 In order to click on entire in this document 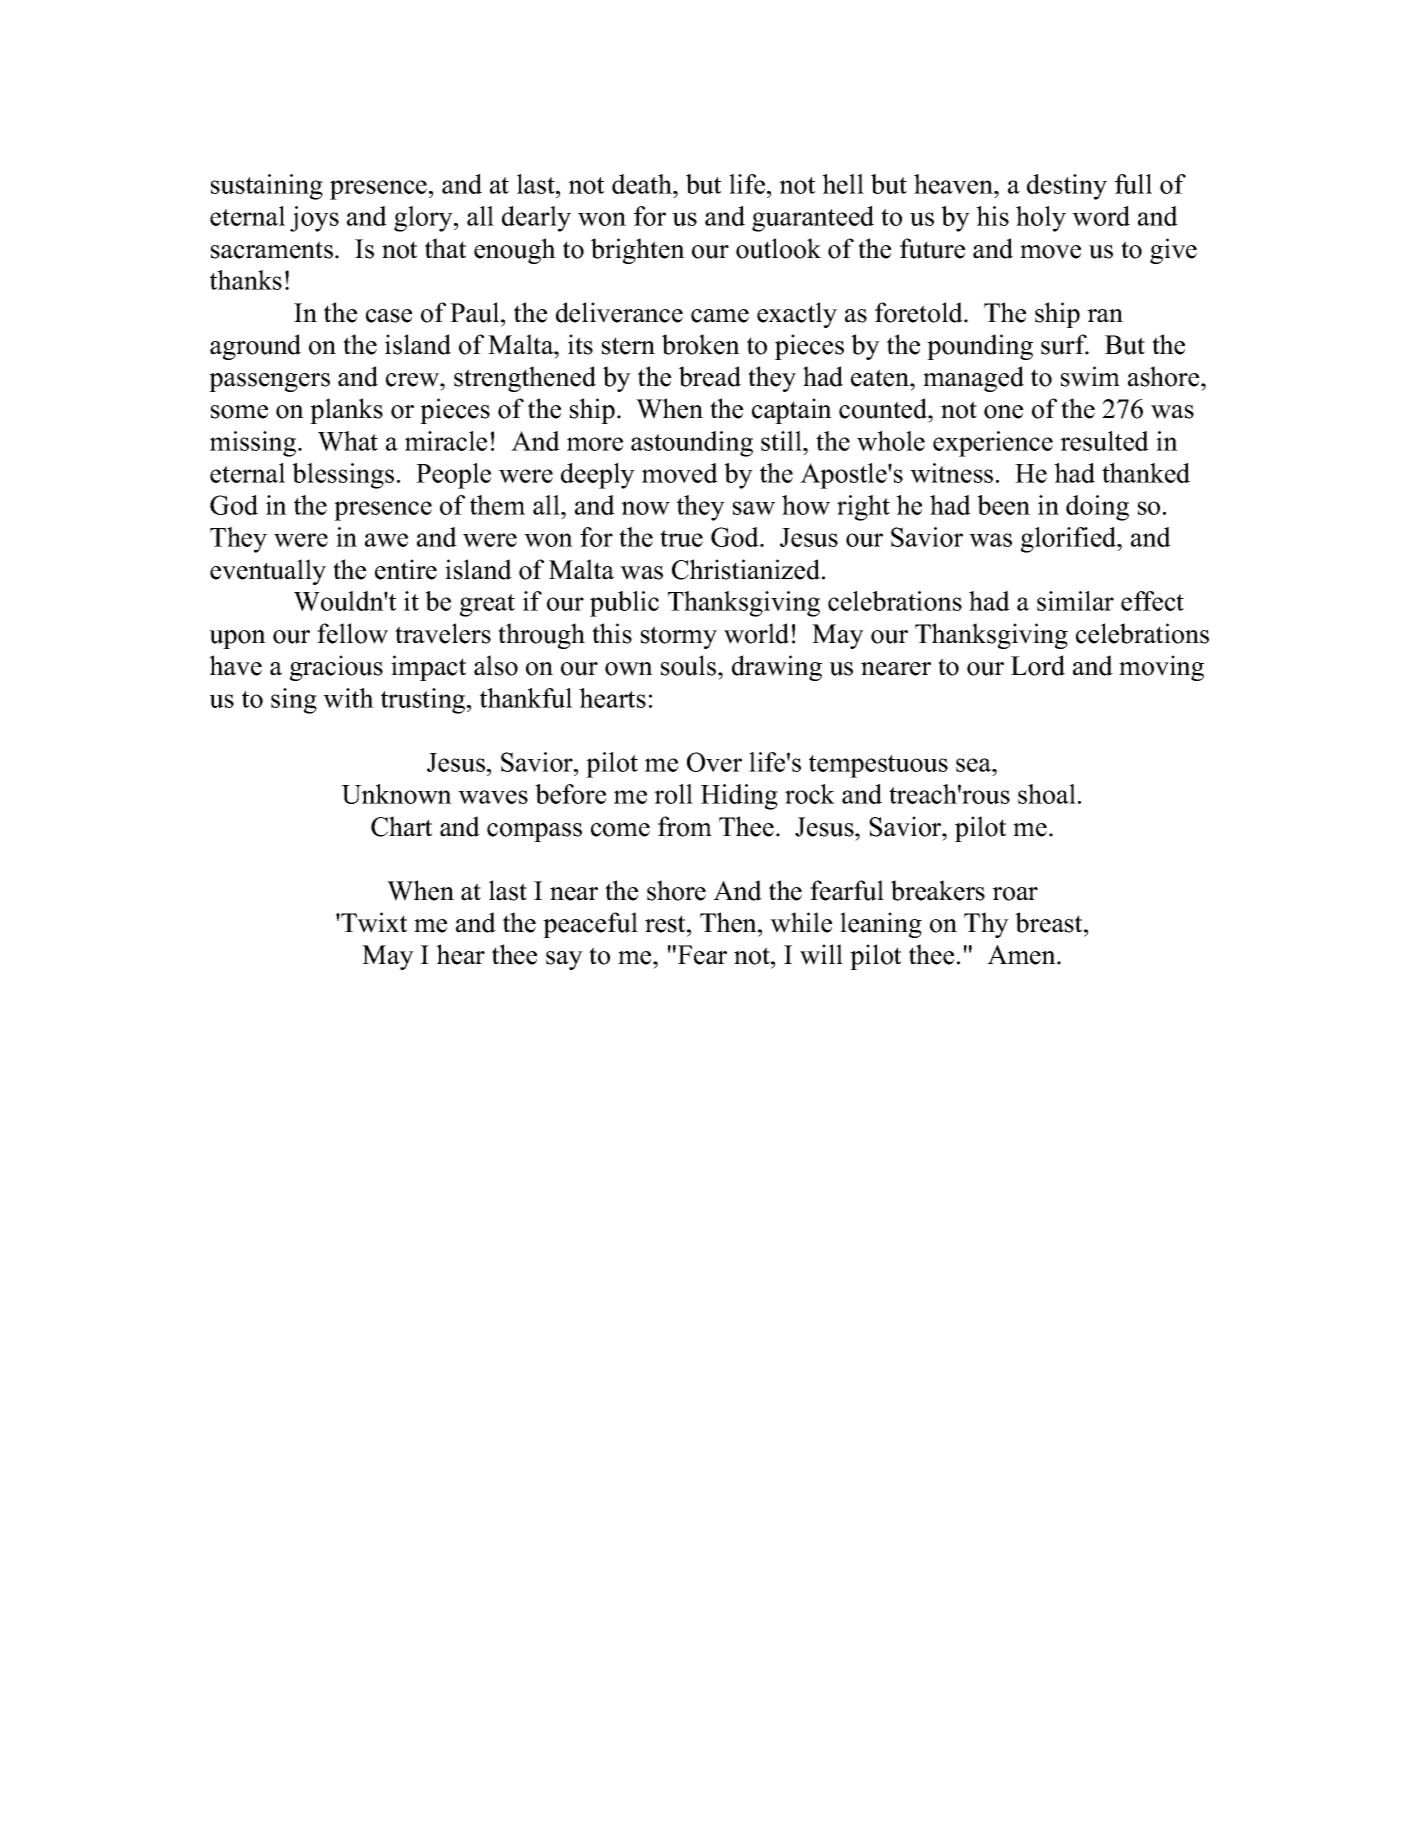, I will do `click(406, 569)`.
